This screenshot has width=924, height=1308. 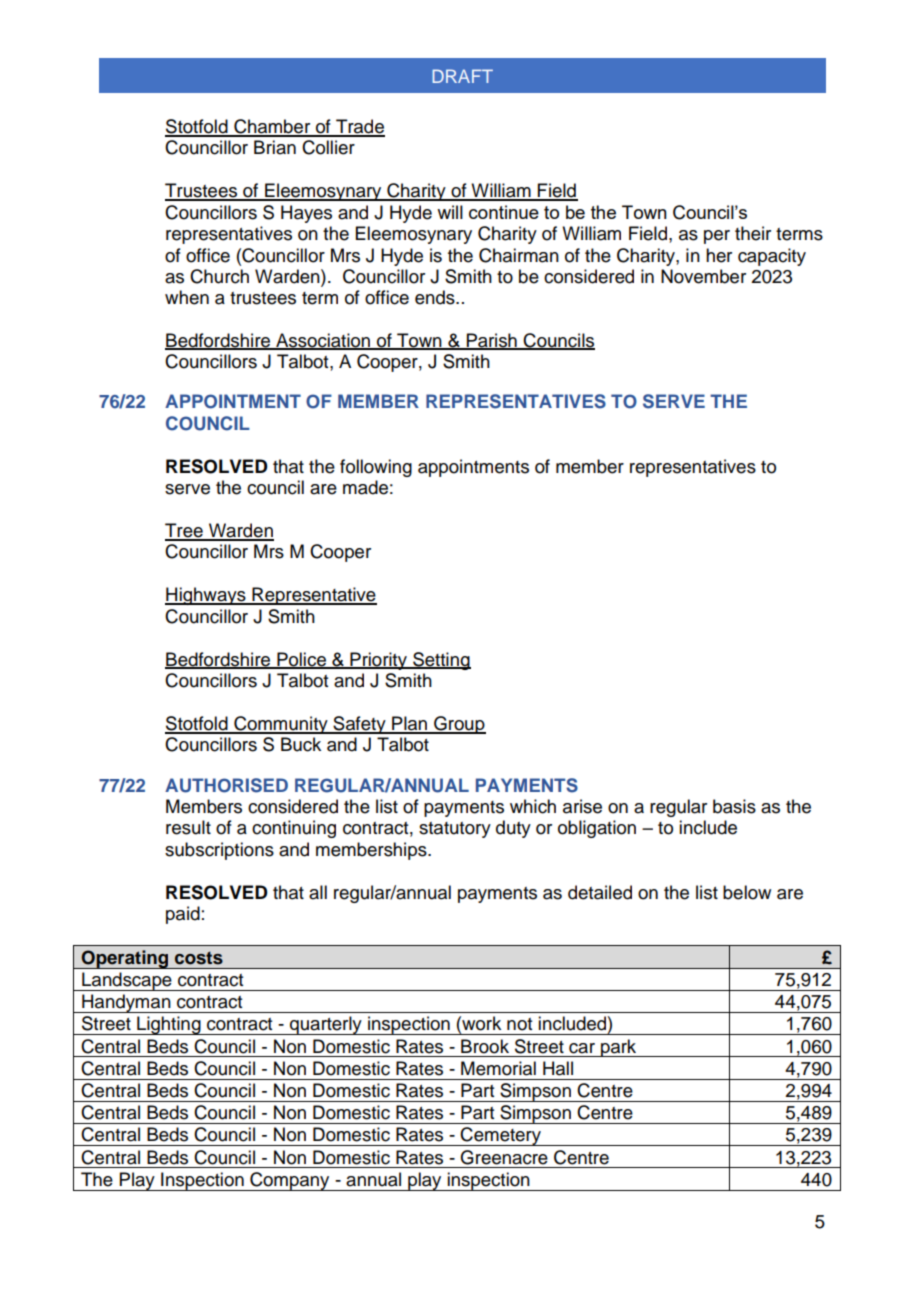 What do you see at coordinates (441, 661) in the screenshot?
I see `Setting` at bounding box center [441, 661].
